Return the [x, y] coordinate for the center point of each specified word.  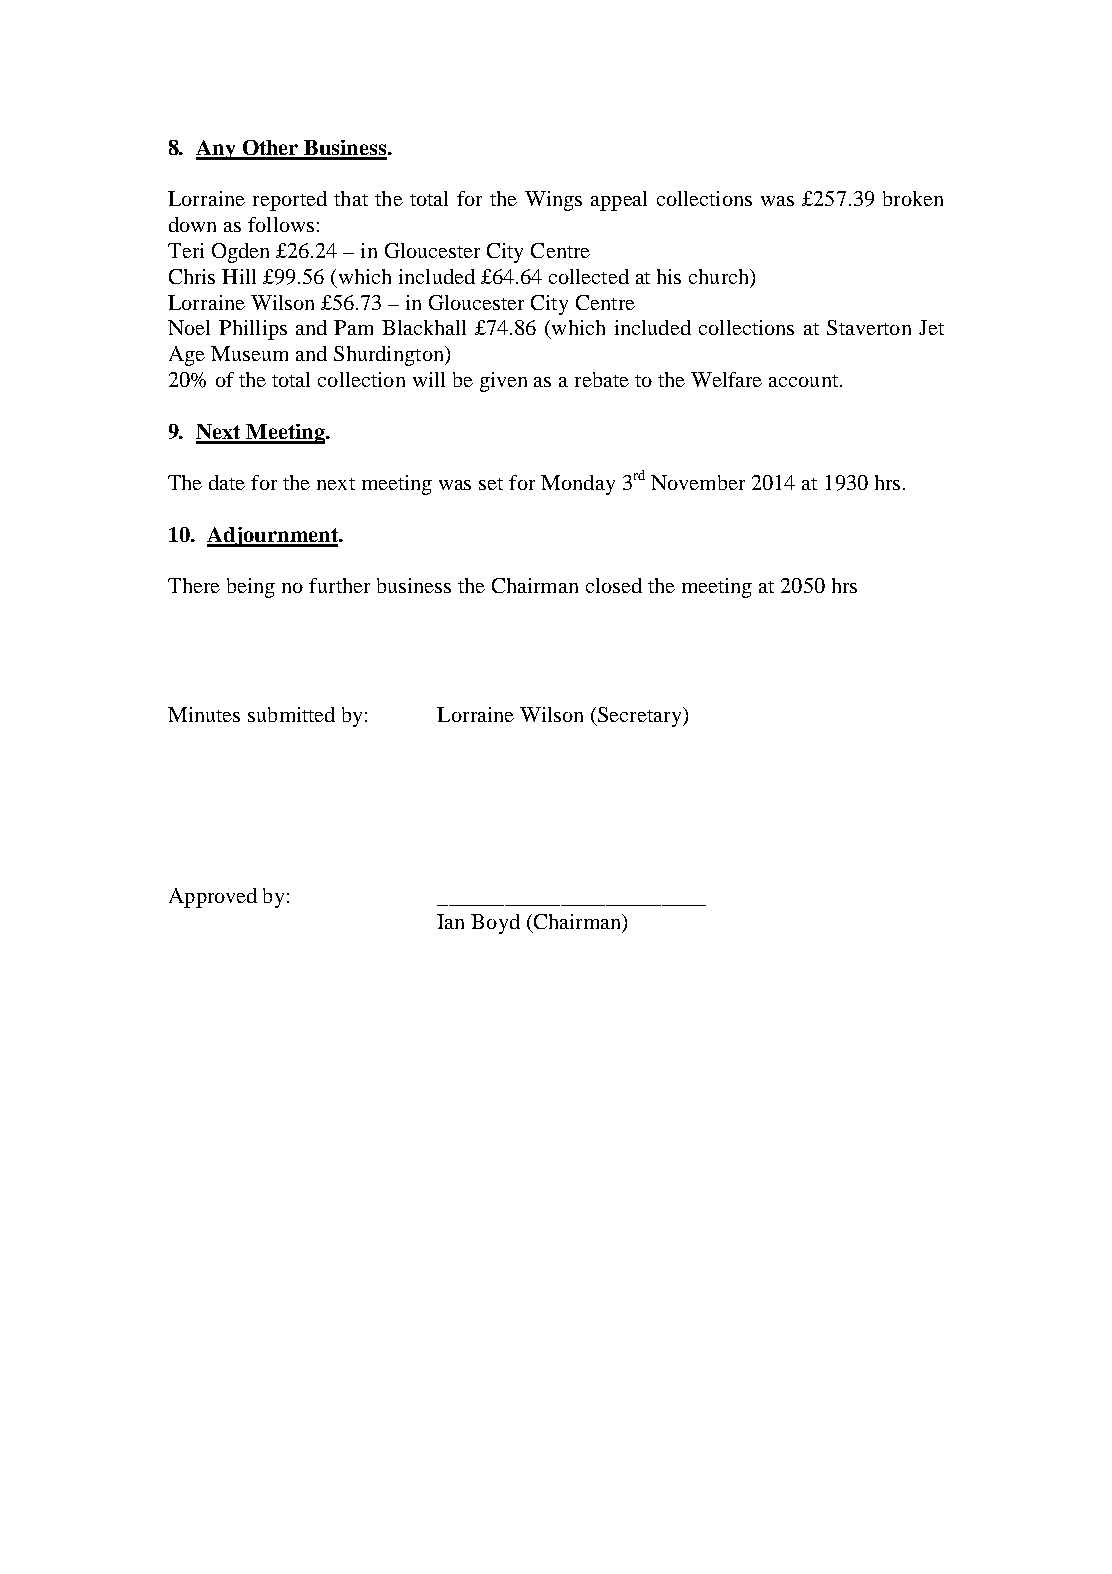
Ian [450, 921]
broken [913, 198]
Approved [213, 898]
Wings [553, 201]
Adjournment [273, 537]
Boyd [495, 924]
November [698, 482]
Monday [578, 485]
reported [290, 201]
